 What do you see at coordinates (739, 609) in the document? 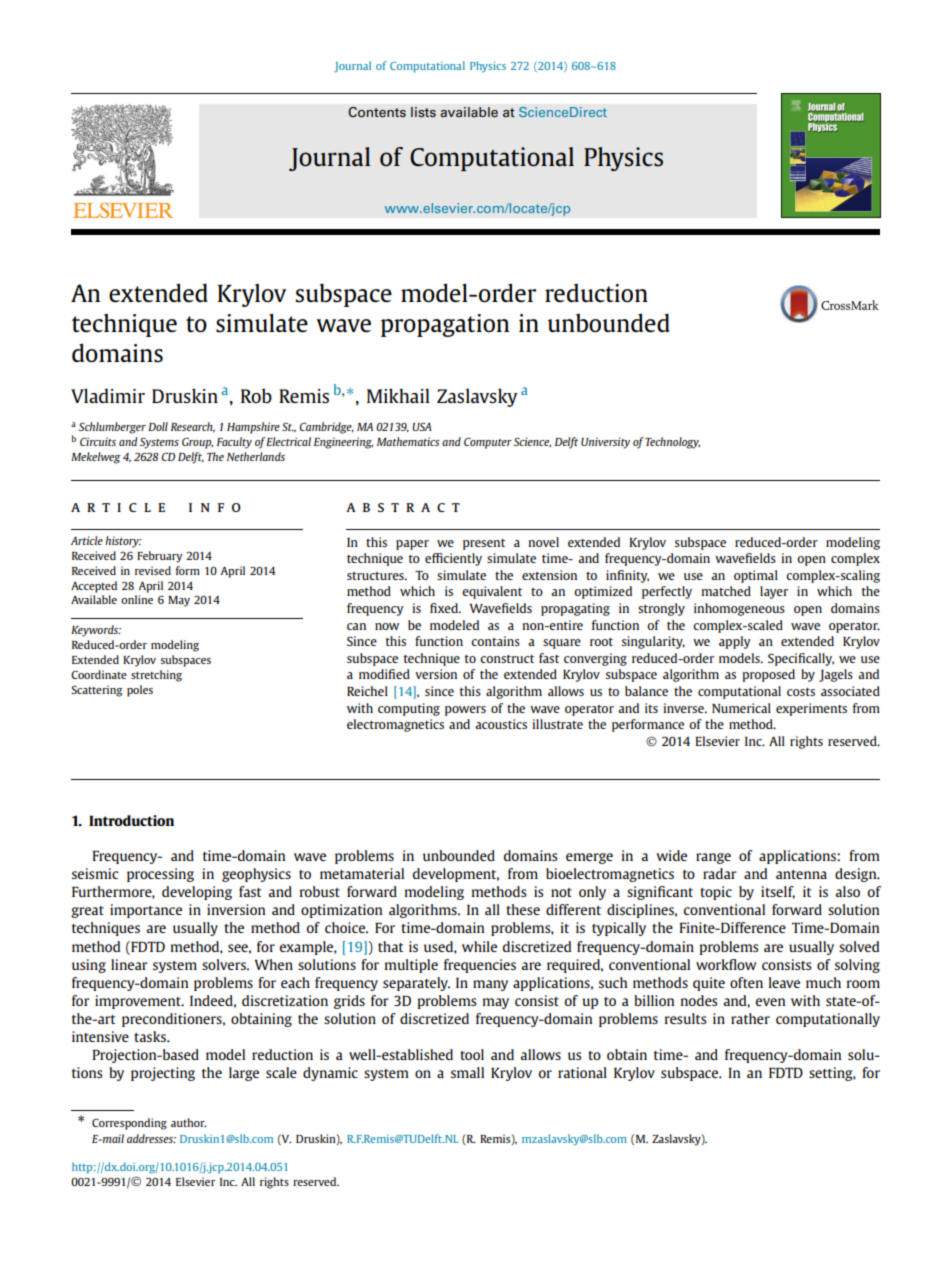
I see `inhomogeneous` at bounding box center [739, 609].
